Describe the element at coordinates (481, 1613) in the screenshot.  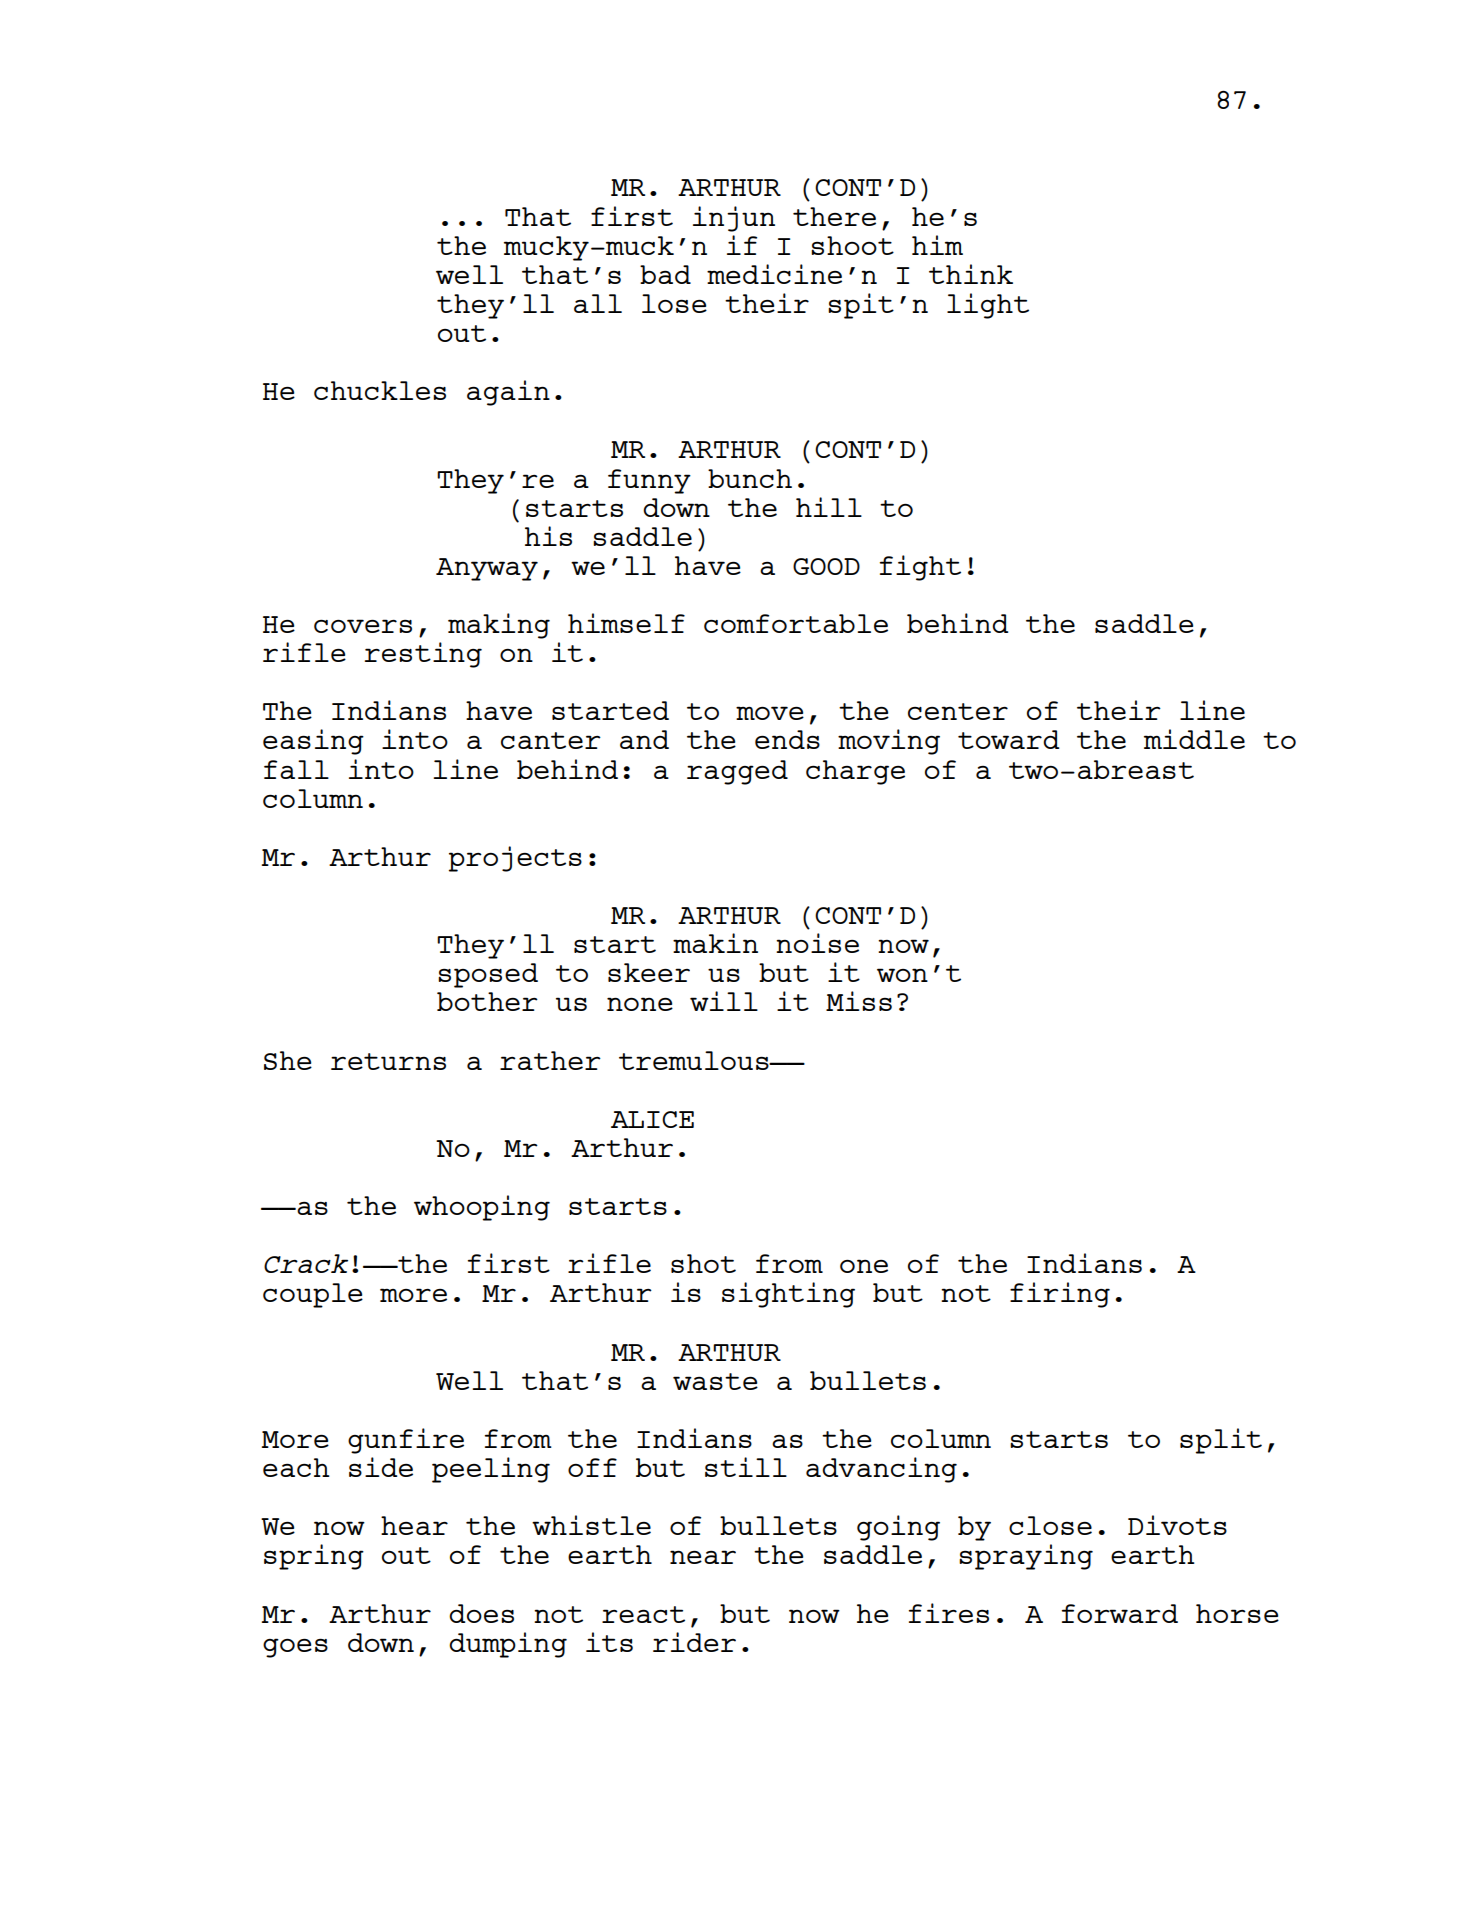
I see `does` at that location.
